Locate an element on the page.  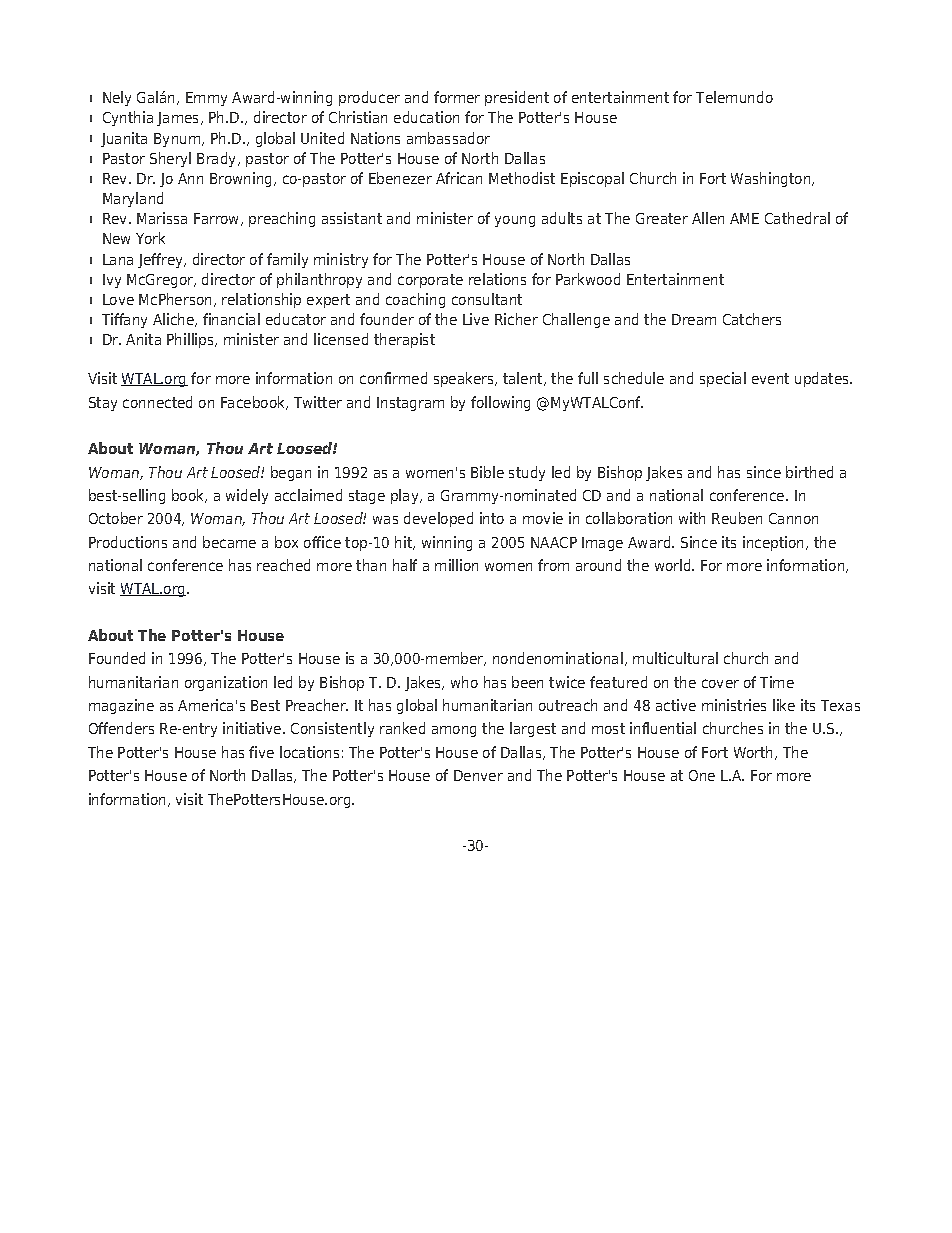
connected is located at coordinates (157, 402).
